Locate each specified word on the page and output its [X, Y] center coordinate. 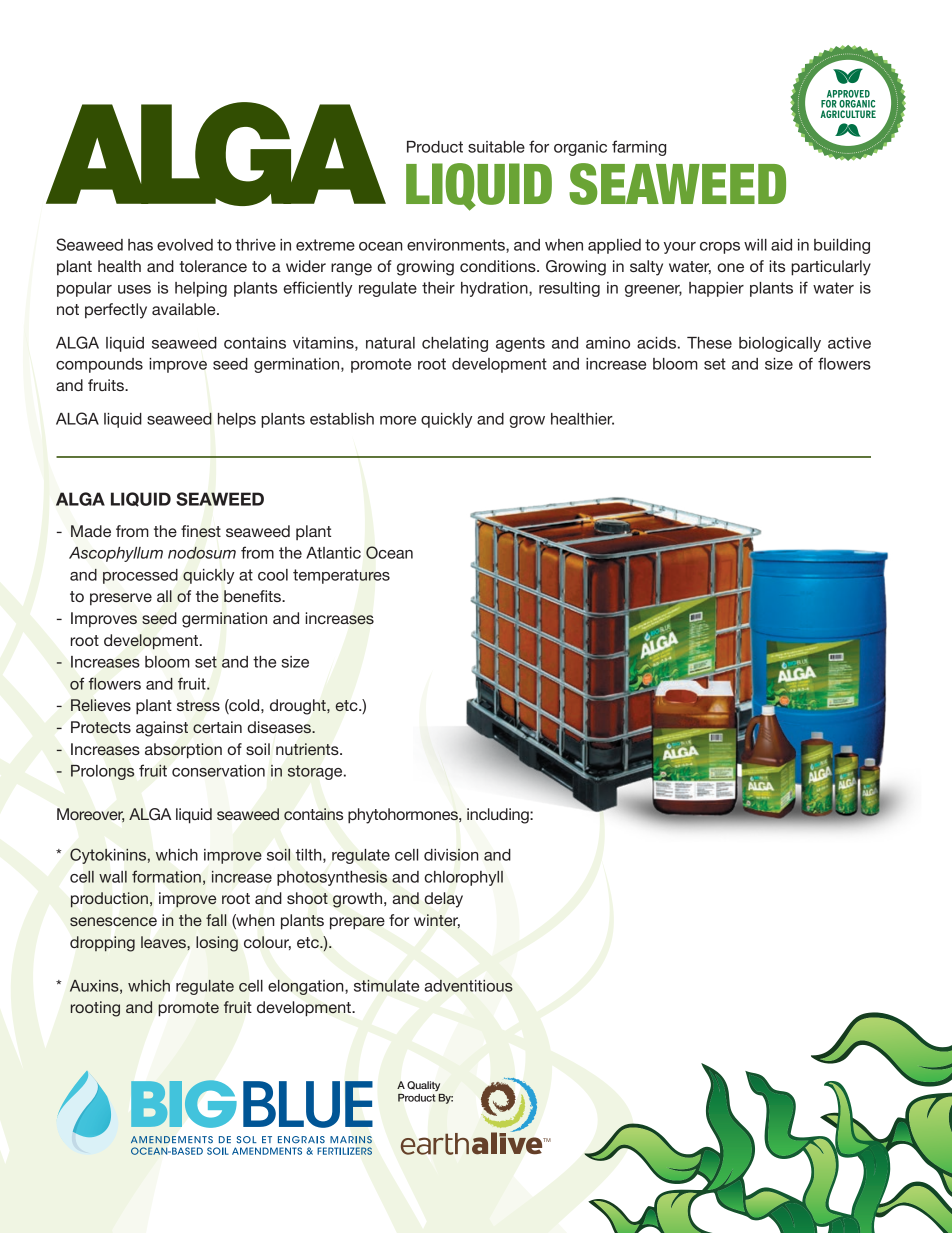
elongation [307, 987]
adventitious [469, 986]
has [140, 245]
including [499, 816]
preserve [121, 599]
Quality [423, 1086]
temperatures [341, 576]
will [755, 245]
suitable [496, 147]
